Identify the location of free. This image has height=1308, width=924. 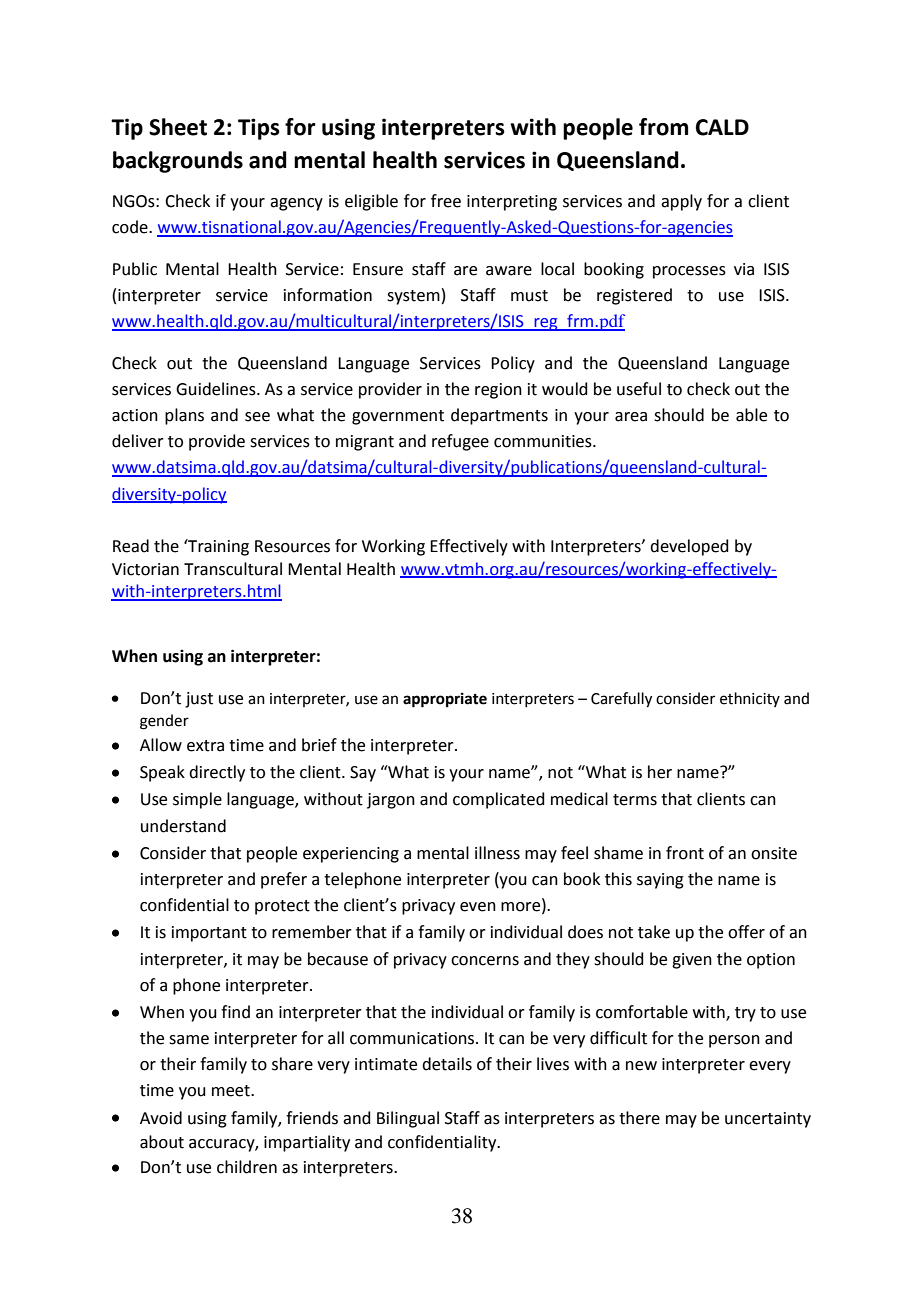
(446, 201).
